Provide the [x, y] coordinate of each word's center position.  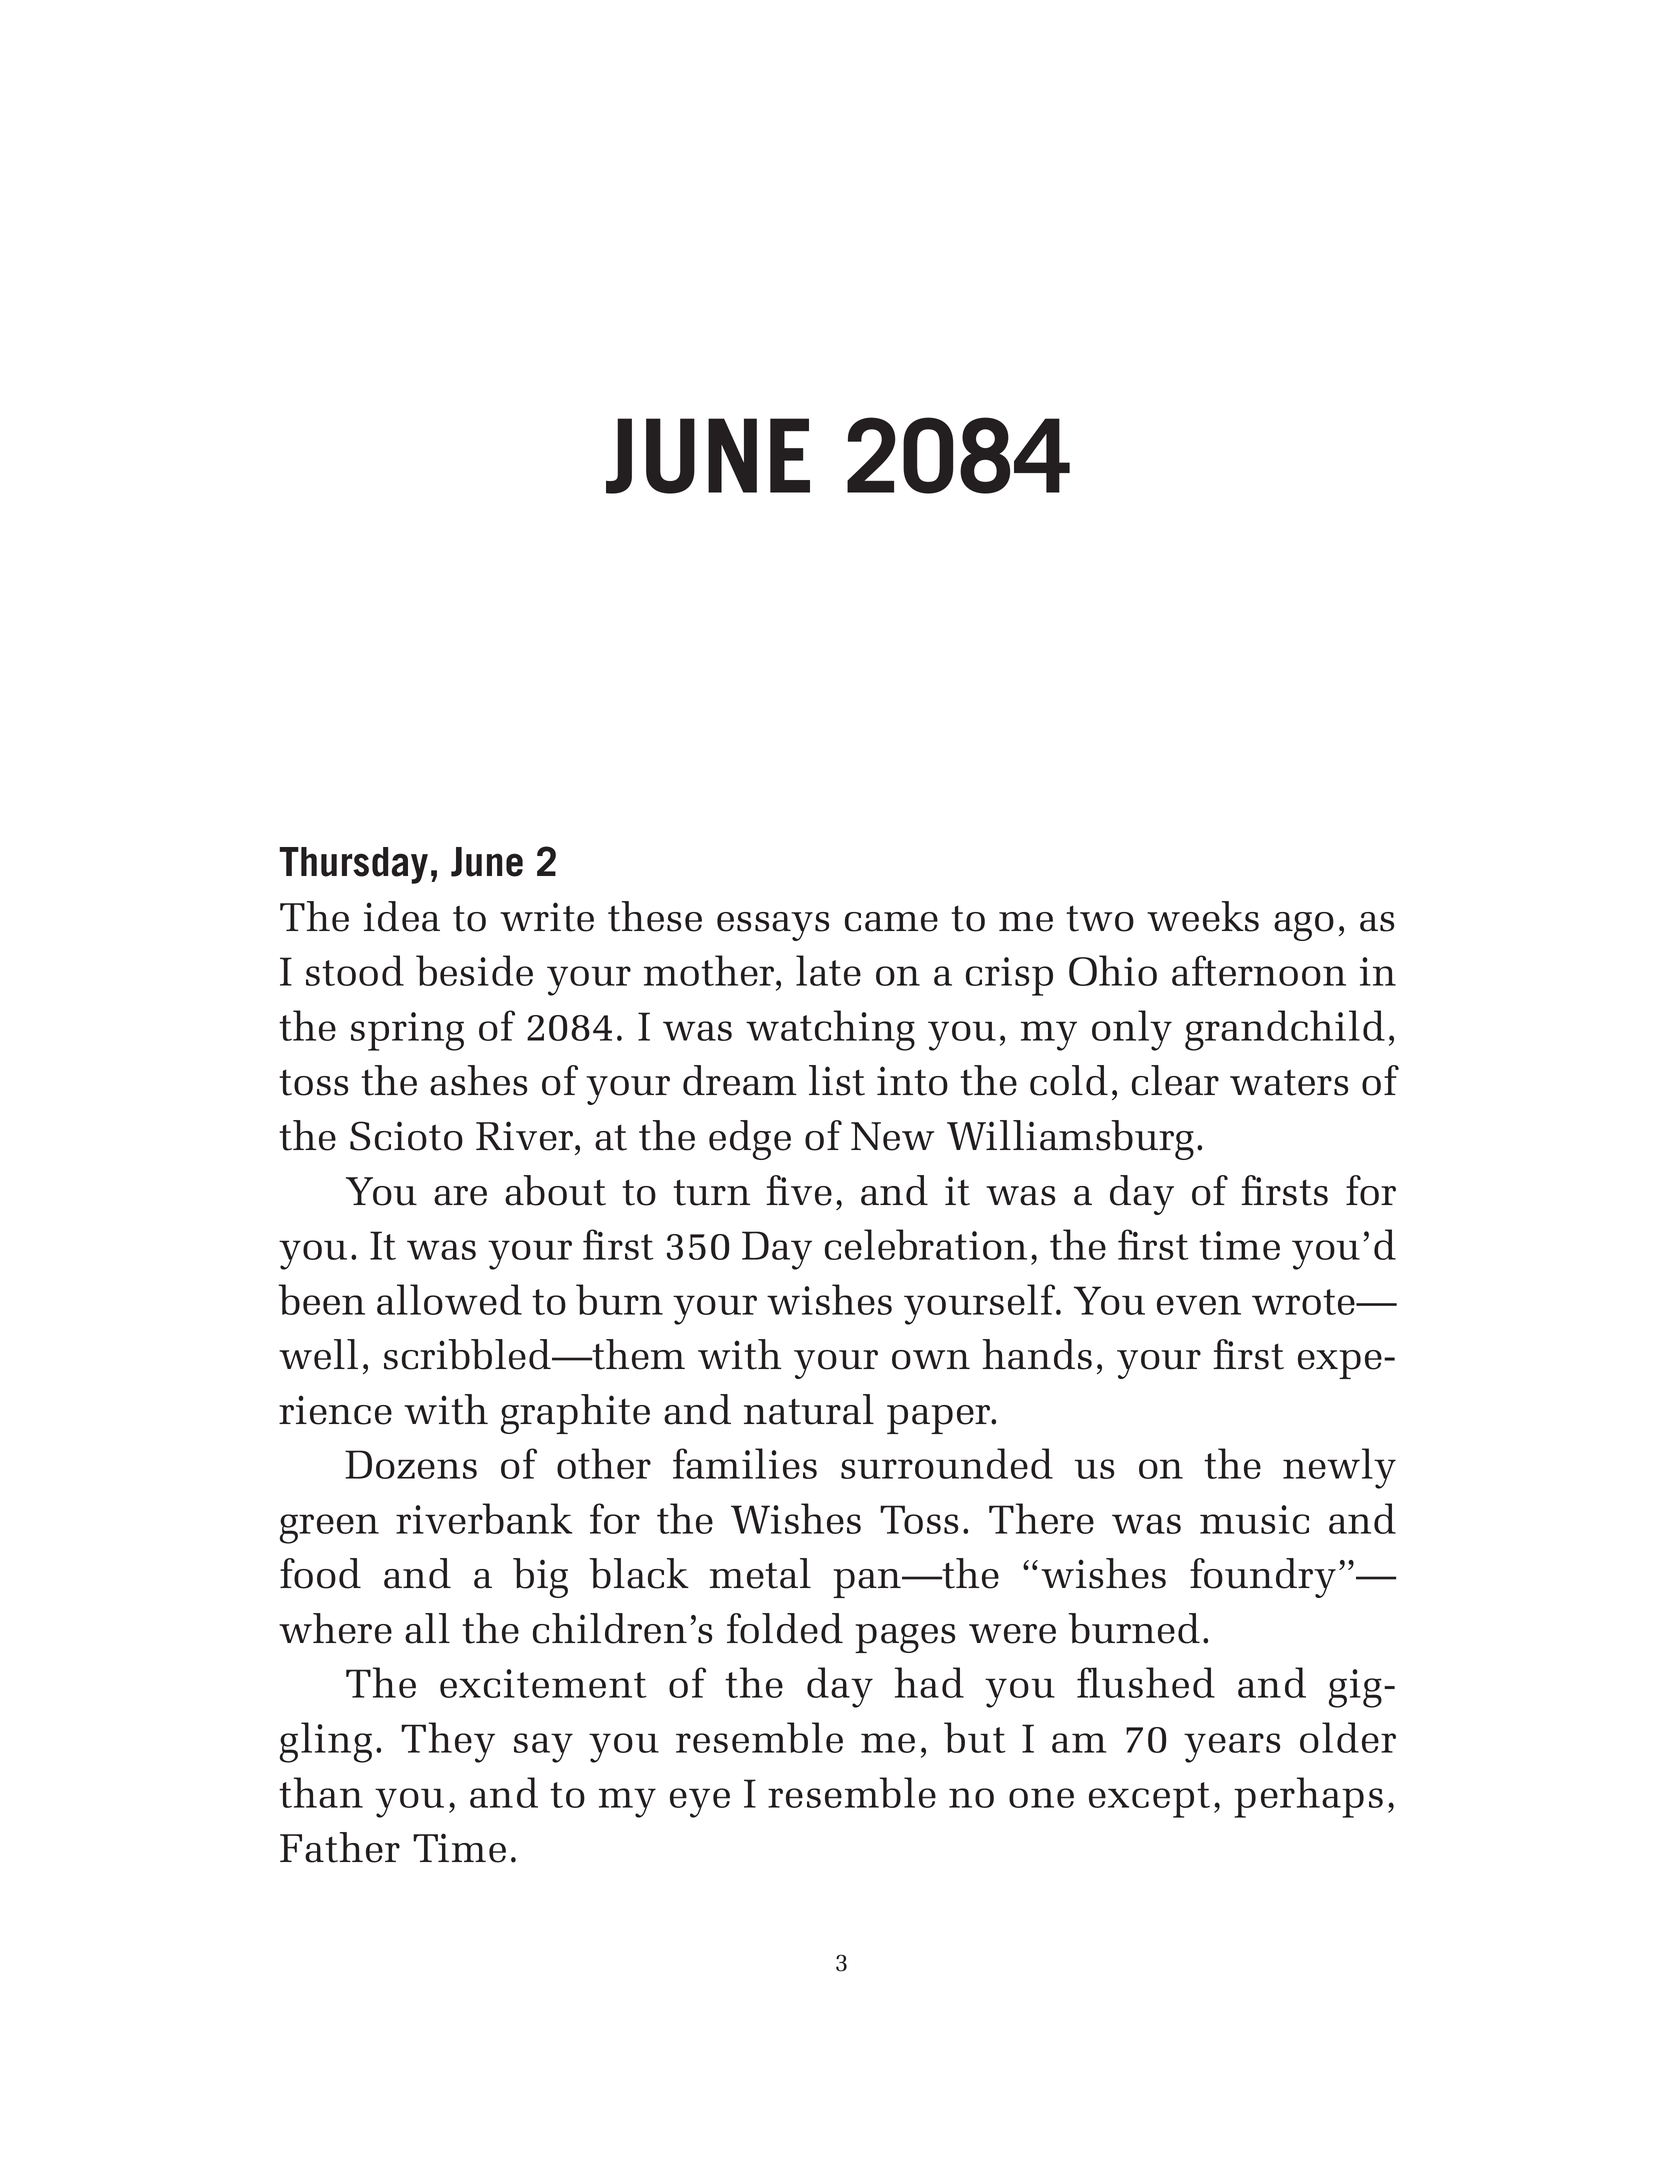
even [1199, 1305]
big [540, 1578]
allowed [449, 1299]
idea [402, 916]
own [931, 1360]
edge [750, 1140]
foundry [1263, 1578]
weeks [1203, 916]
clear [1175, 1080]
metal [760, 1573]
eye [700, 1803]
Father [340, 1847]
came [891, 922]
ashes [478, 1080]
